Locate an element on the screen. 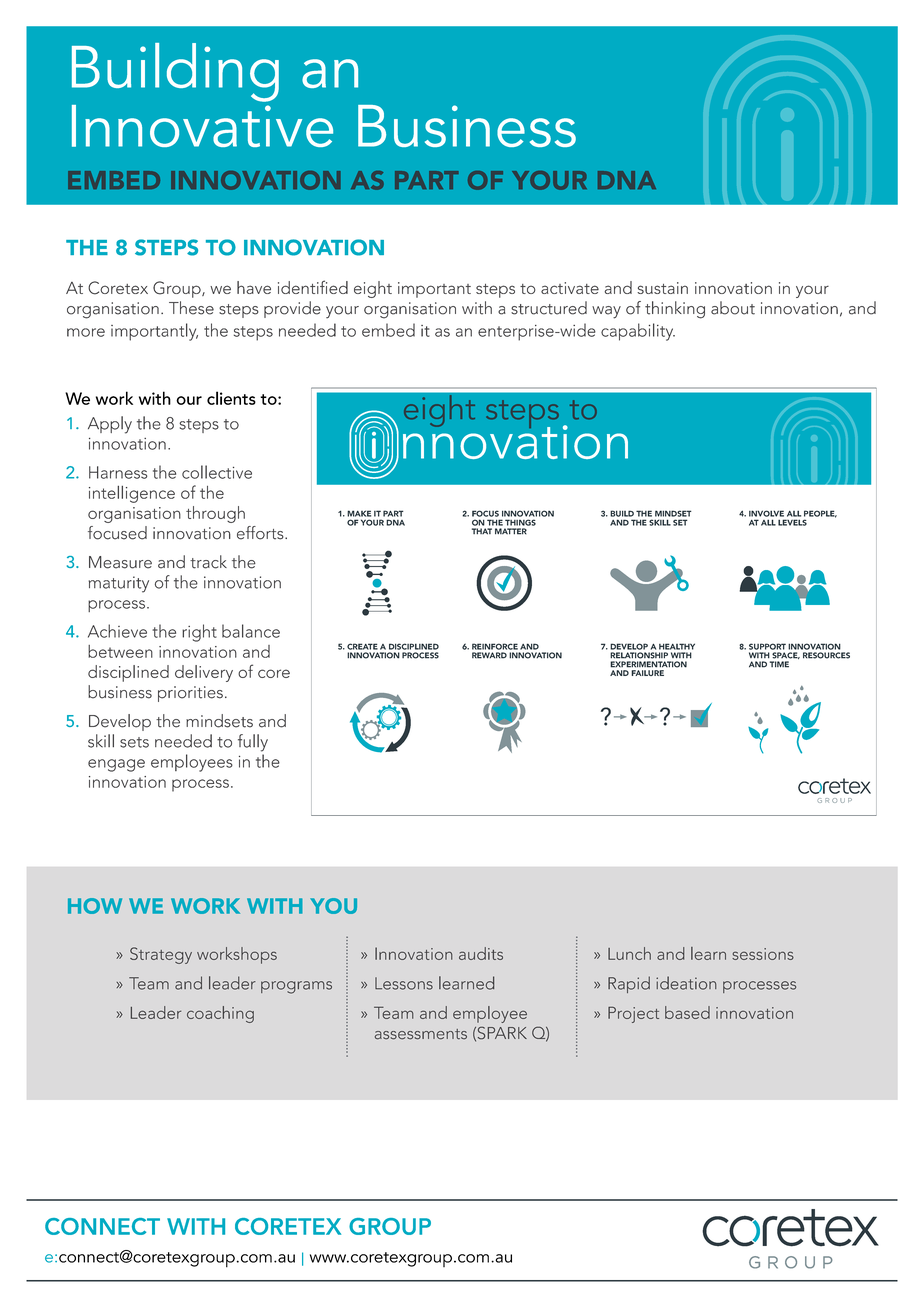 The width and height of the screenshot is (924, 1308). INVOLVE is located at coordinates (766, 513).
